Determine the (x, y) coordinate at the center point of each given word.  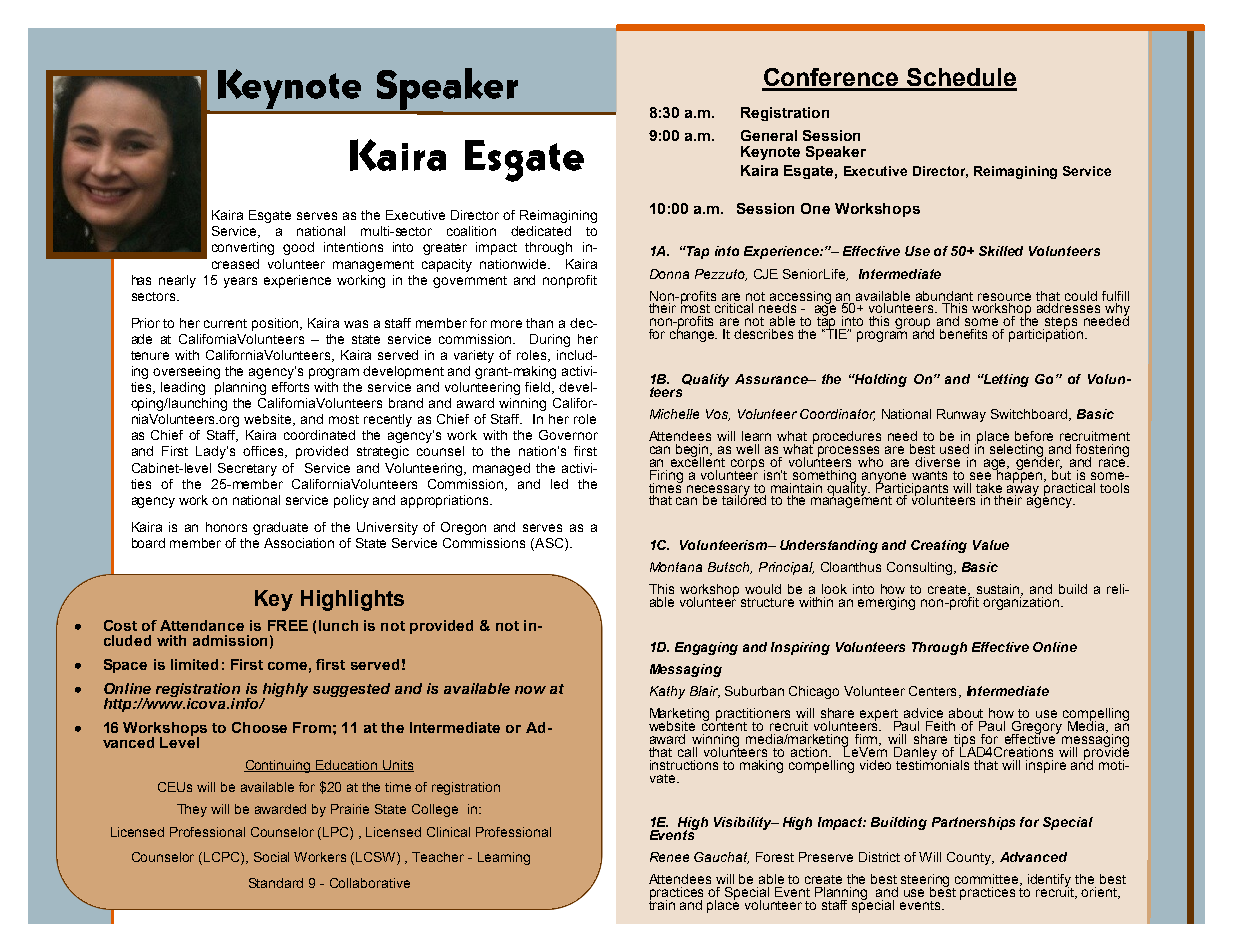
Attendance (202, 625)
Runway (961, 415)
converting (243, 248)
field (539, 388)
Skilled (1001, 251)
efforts (290, 387)
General (769, 135)
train (662, 904)
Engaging (706, 648)
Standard (276, 883)
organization (1022, 602)
